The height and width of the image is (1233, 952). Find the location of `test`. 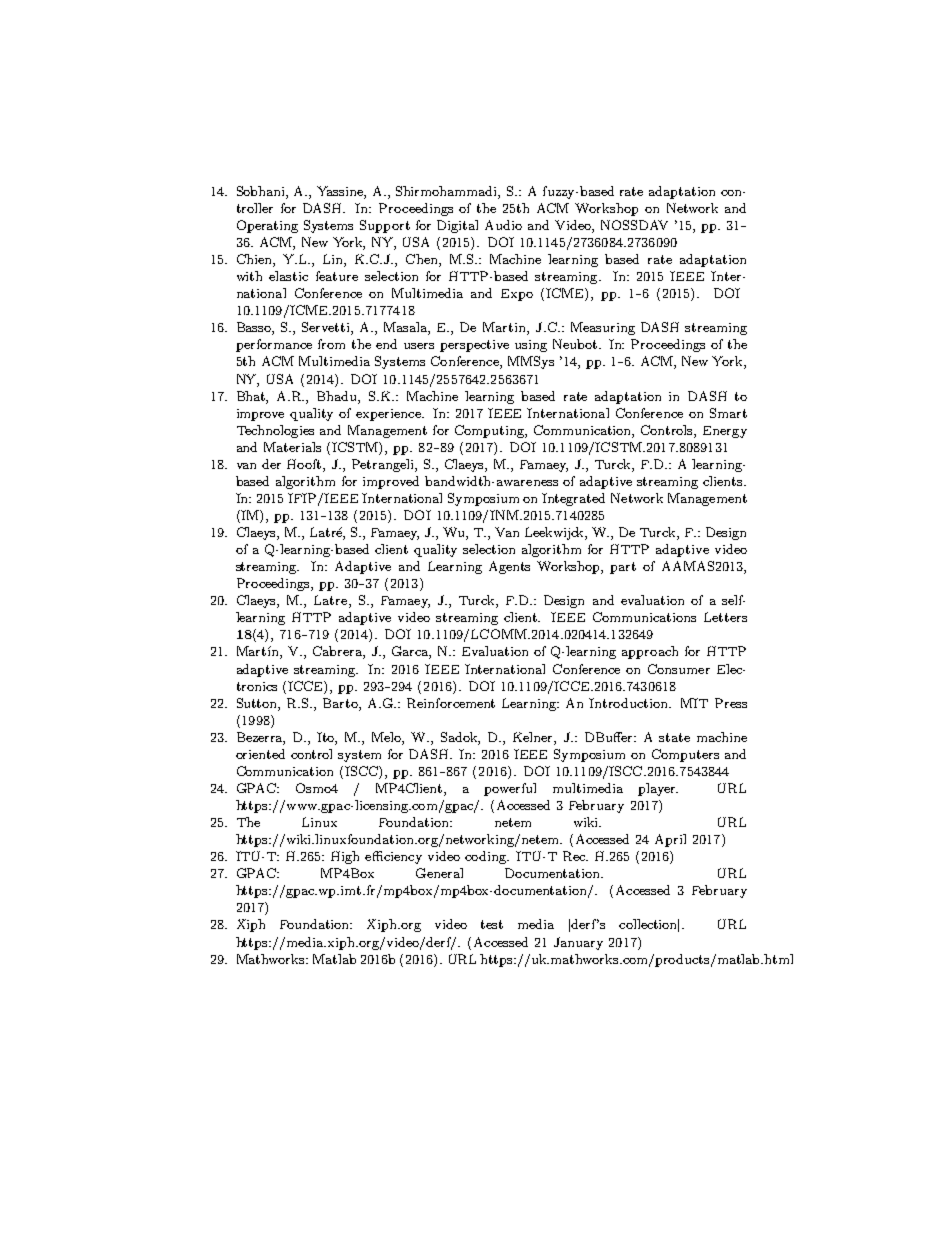

test is located at coordinates (492, 924).
